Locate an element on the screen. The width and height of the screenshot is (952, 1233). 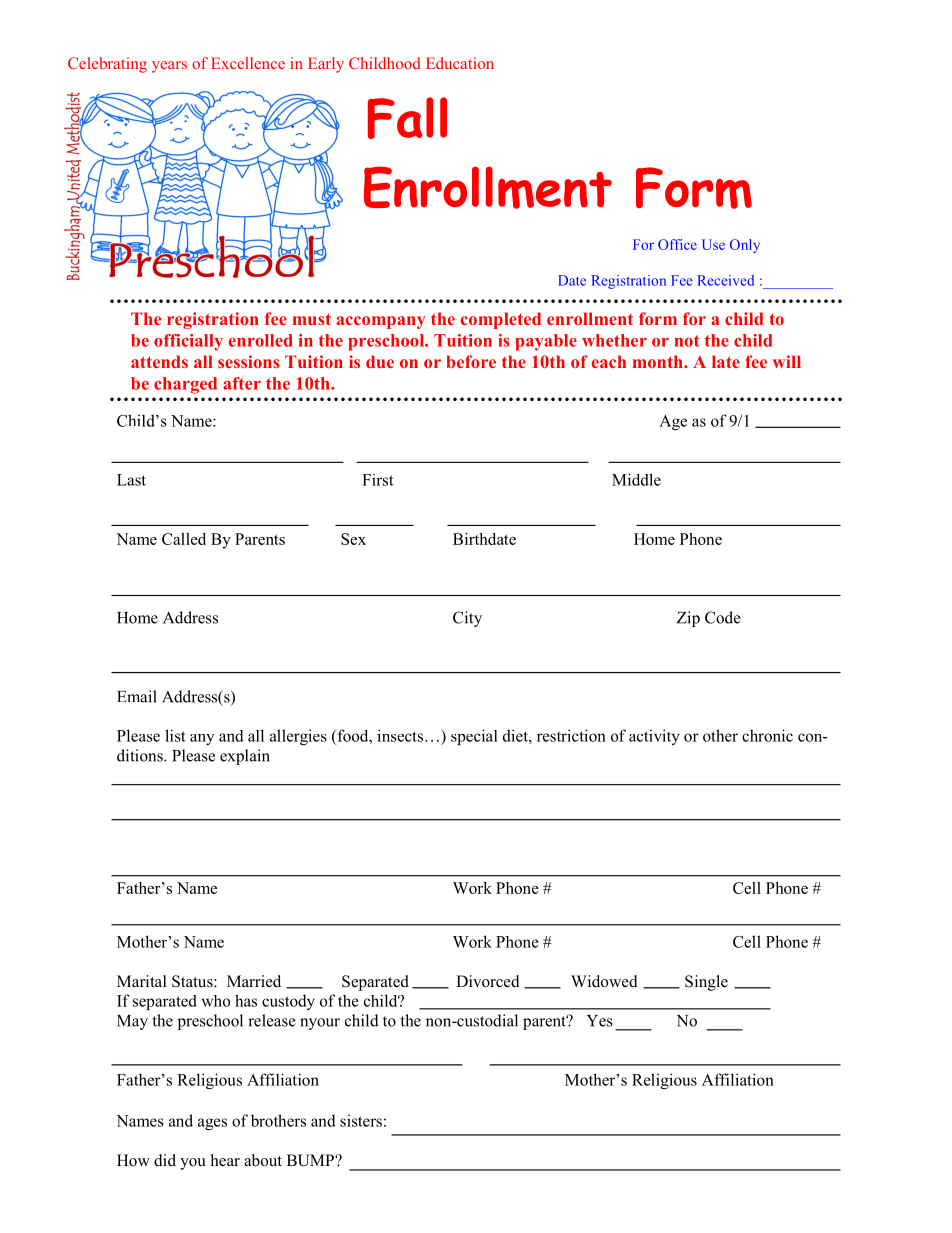
Use is located at coordinates (713, 244).
